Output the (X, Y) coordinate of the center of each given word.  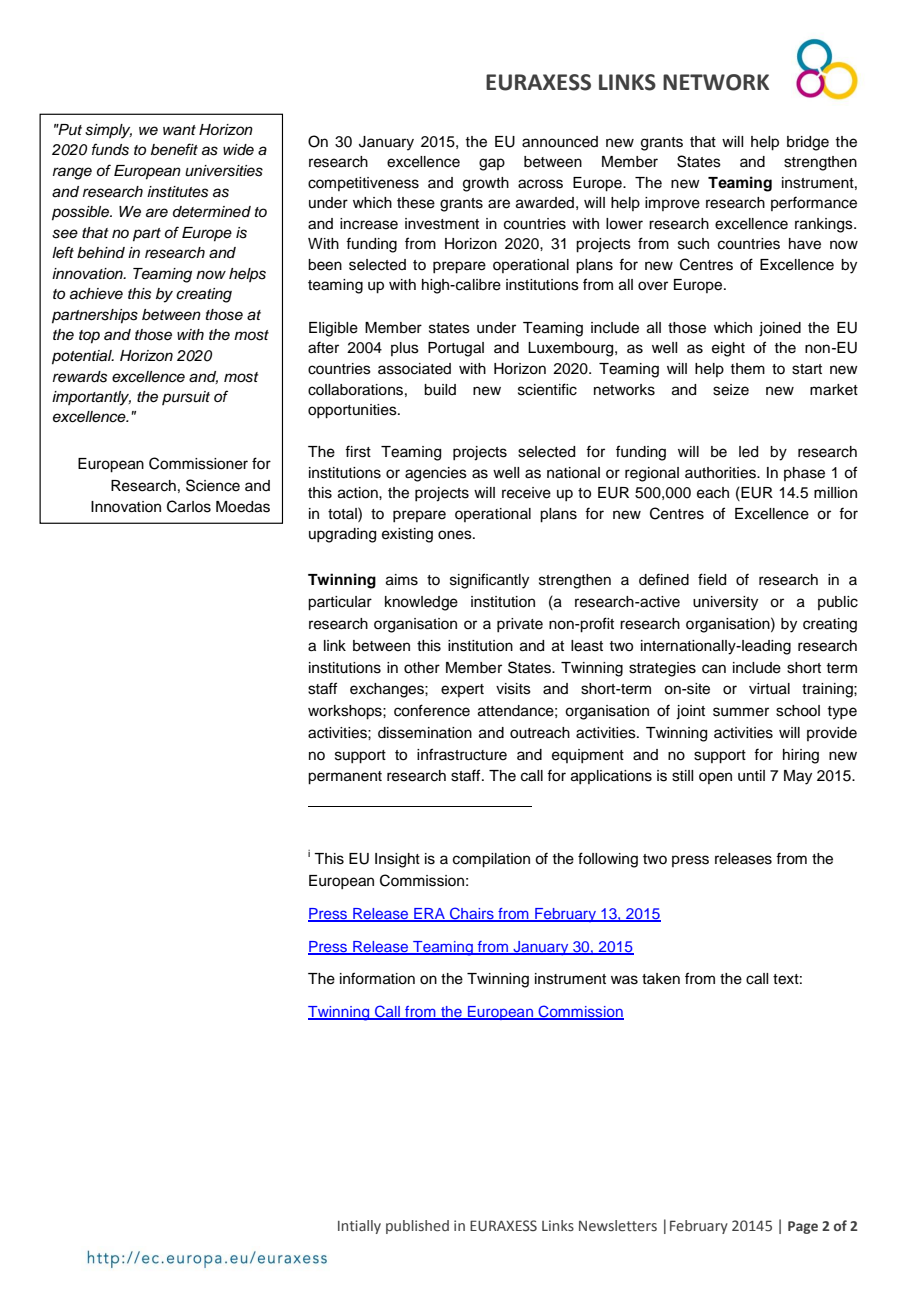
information (377, 978)
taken (661, 979)
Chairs (472, 914)
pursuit (186, 398)
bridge (808, 143)
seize (731, 390)
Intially (359, 1227)
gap (492, 164)
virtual (769, 689)
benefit (174, 149)
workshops (346, 712)
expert (462, 690)
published (417, 1227)
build (440, 390)
